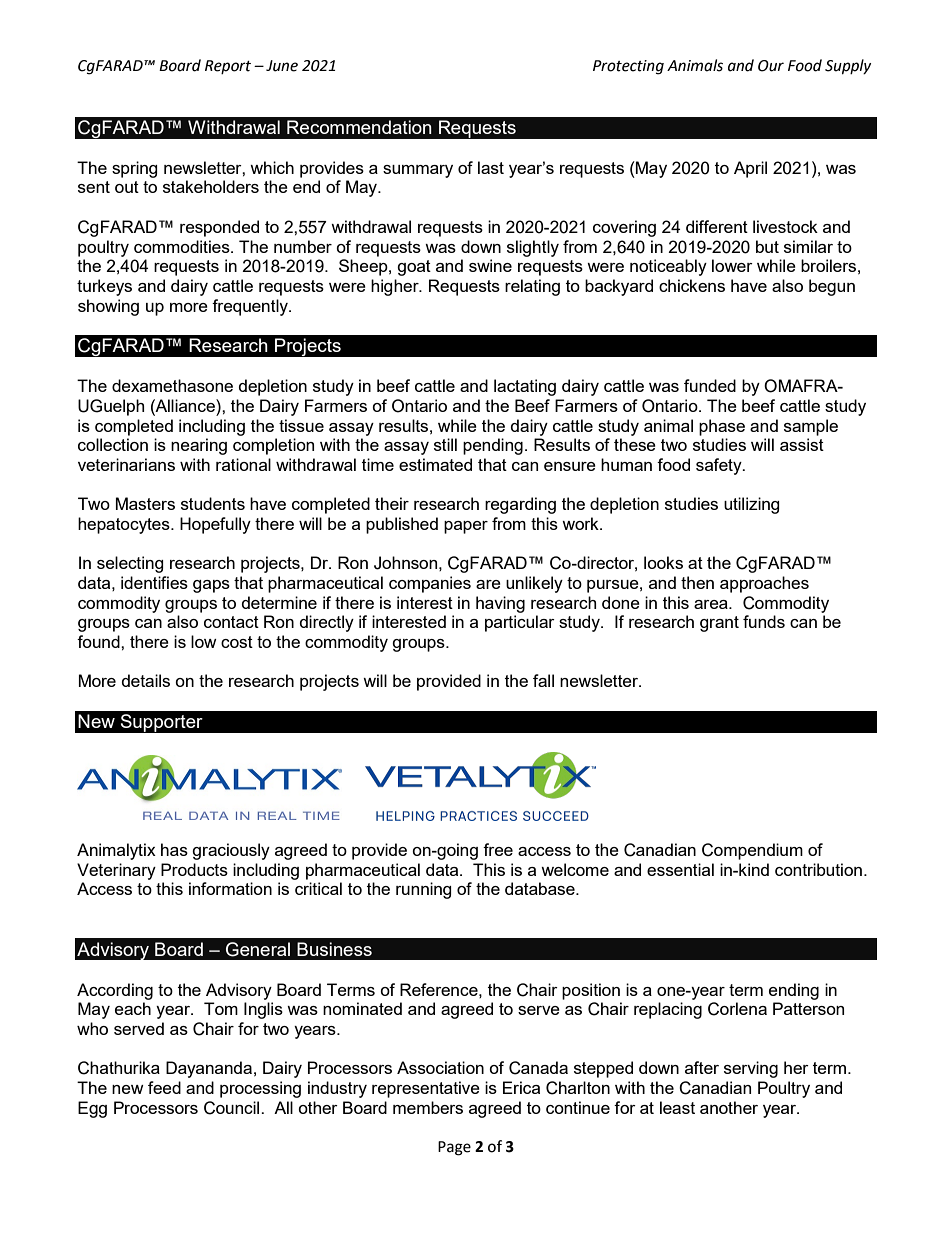 The width and height of the screenshot is (952, 1233). Describe the element at coordinates (228, 67) in the screenshot. I see `Report` at that location.
